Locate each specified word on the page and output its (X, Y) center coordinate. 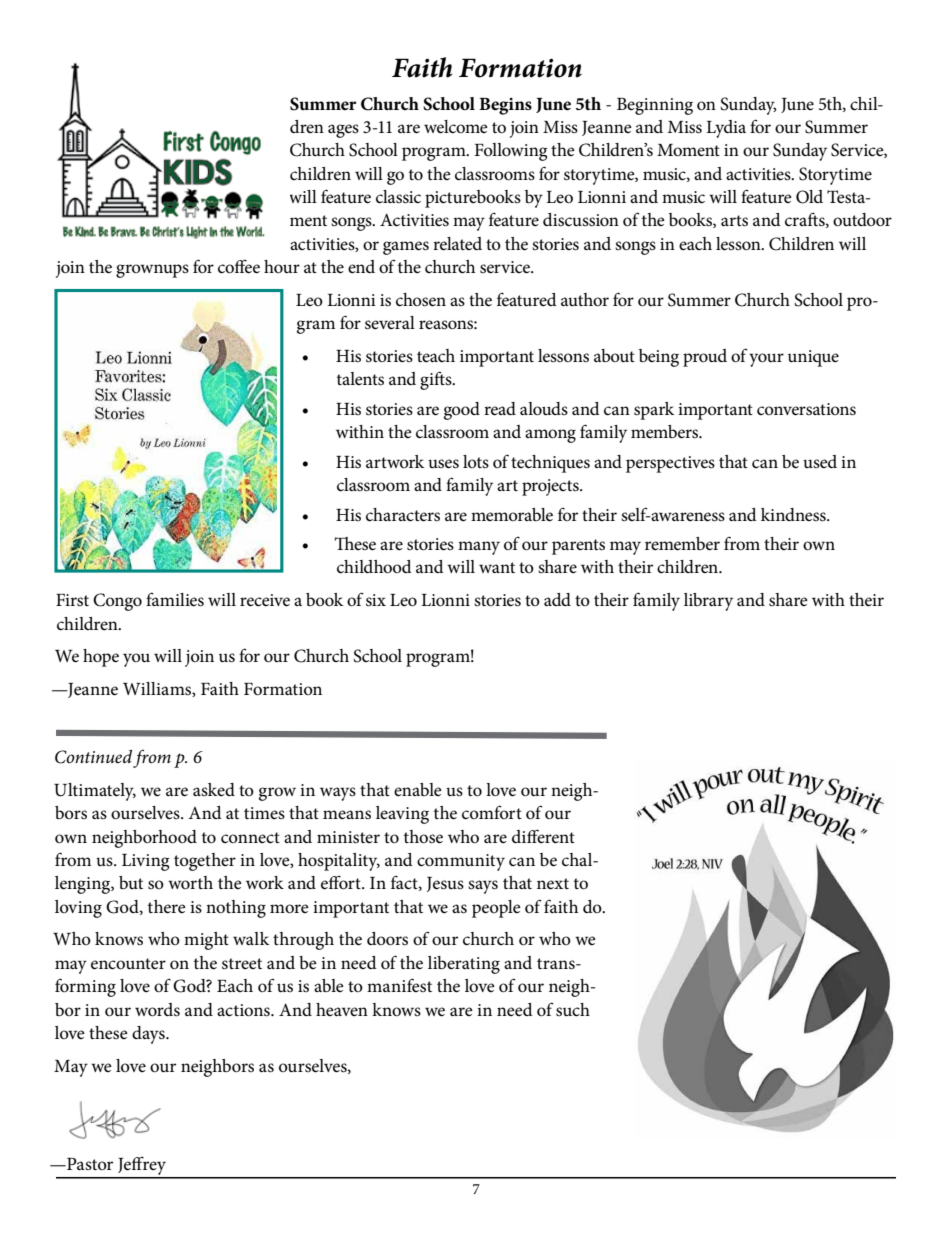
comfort (492, 812)
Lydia (726, 129)
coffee (239, 267)
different (543, 836)
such (573, 1010)
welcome (456, 127)
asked (214, 789)
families (175, 599)
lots (476, 461)
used (820, 461)
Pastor (89, 1164)
